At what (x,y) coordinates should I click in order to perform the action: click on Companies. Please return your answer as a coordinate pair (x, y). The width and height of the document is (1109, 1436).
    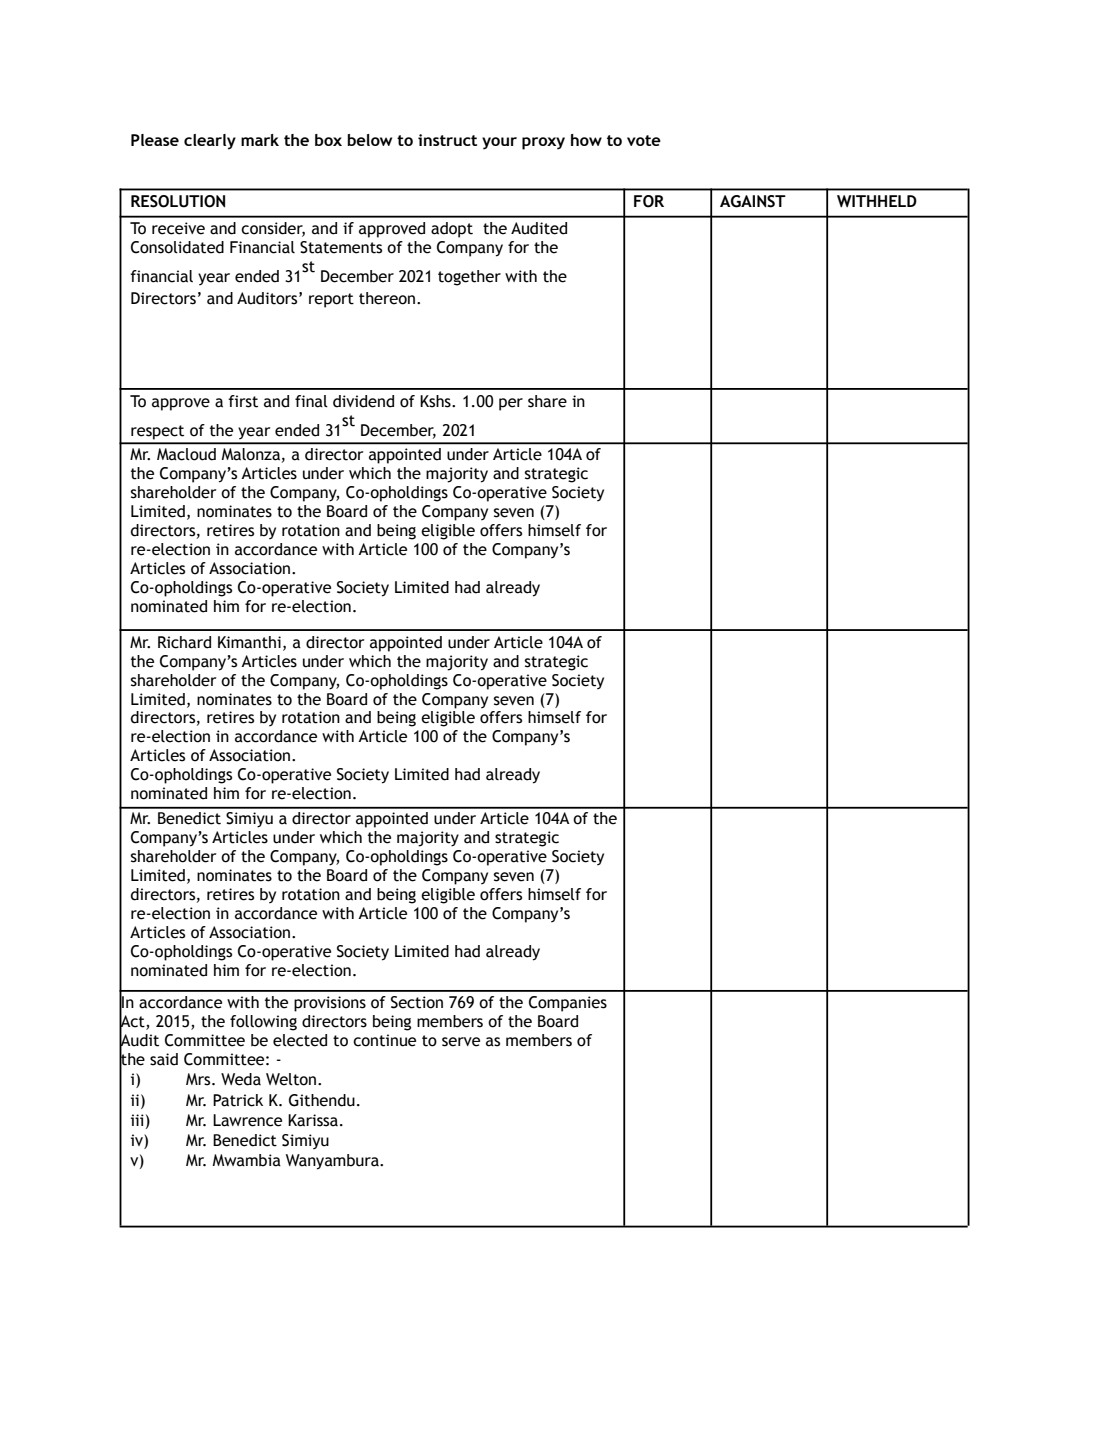
    Looking at the image, I should click on (568, 1004).
